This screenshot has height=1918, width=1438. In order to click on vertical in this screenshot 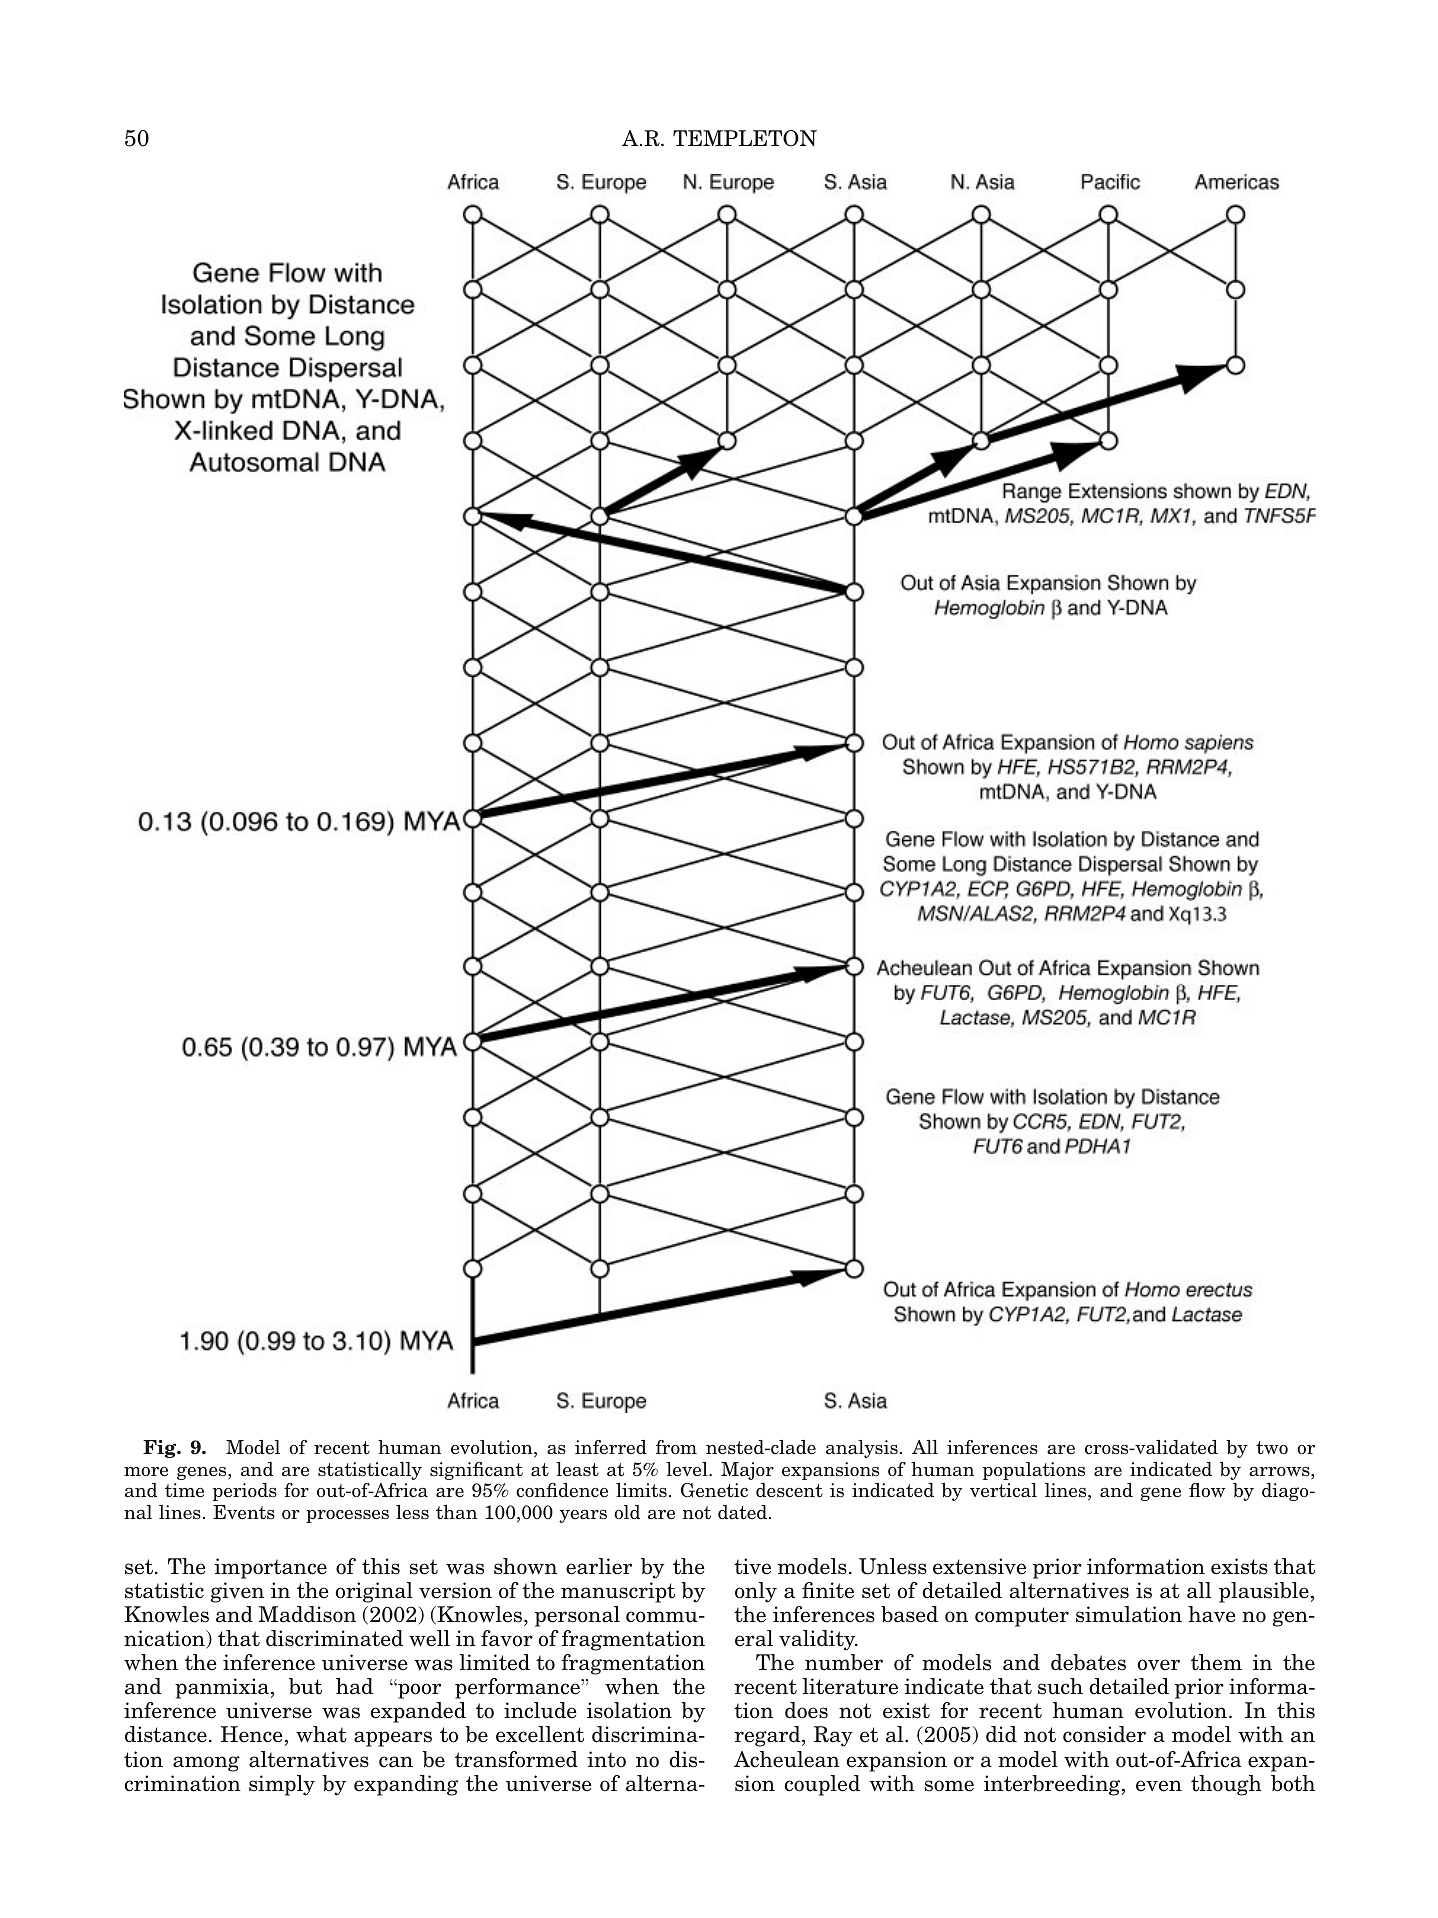, I will do `click(1003, 1490)`.
